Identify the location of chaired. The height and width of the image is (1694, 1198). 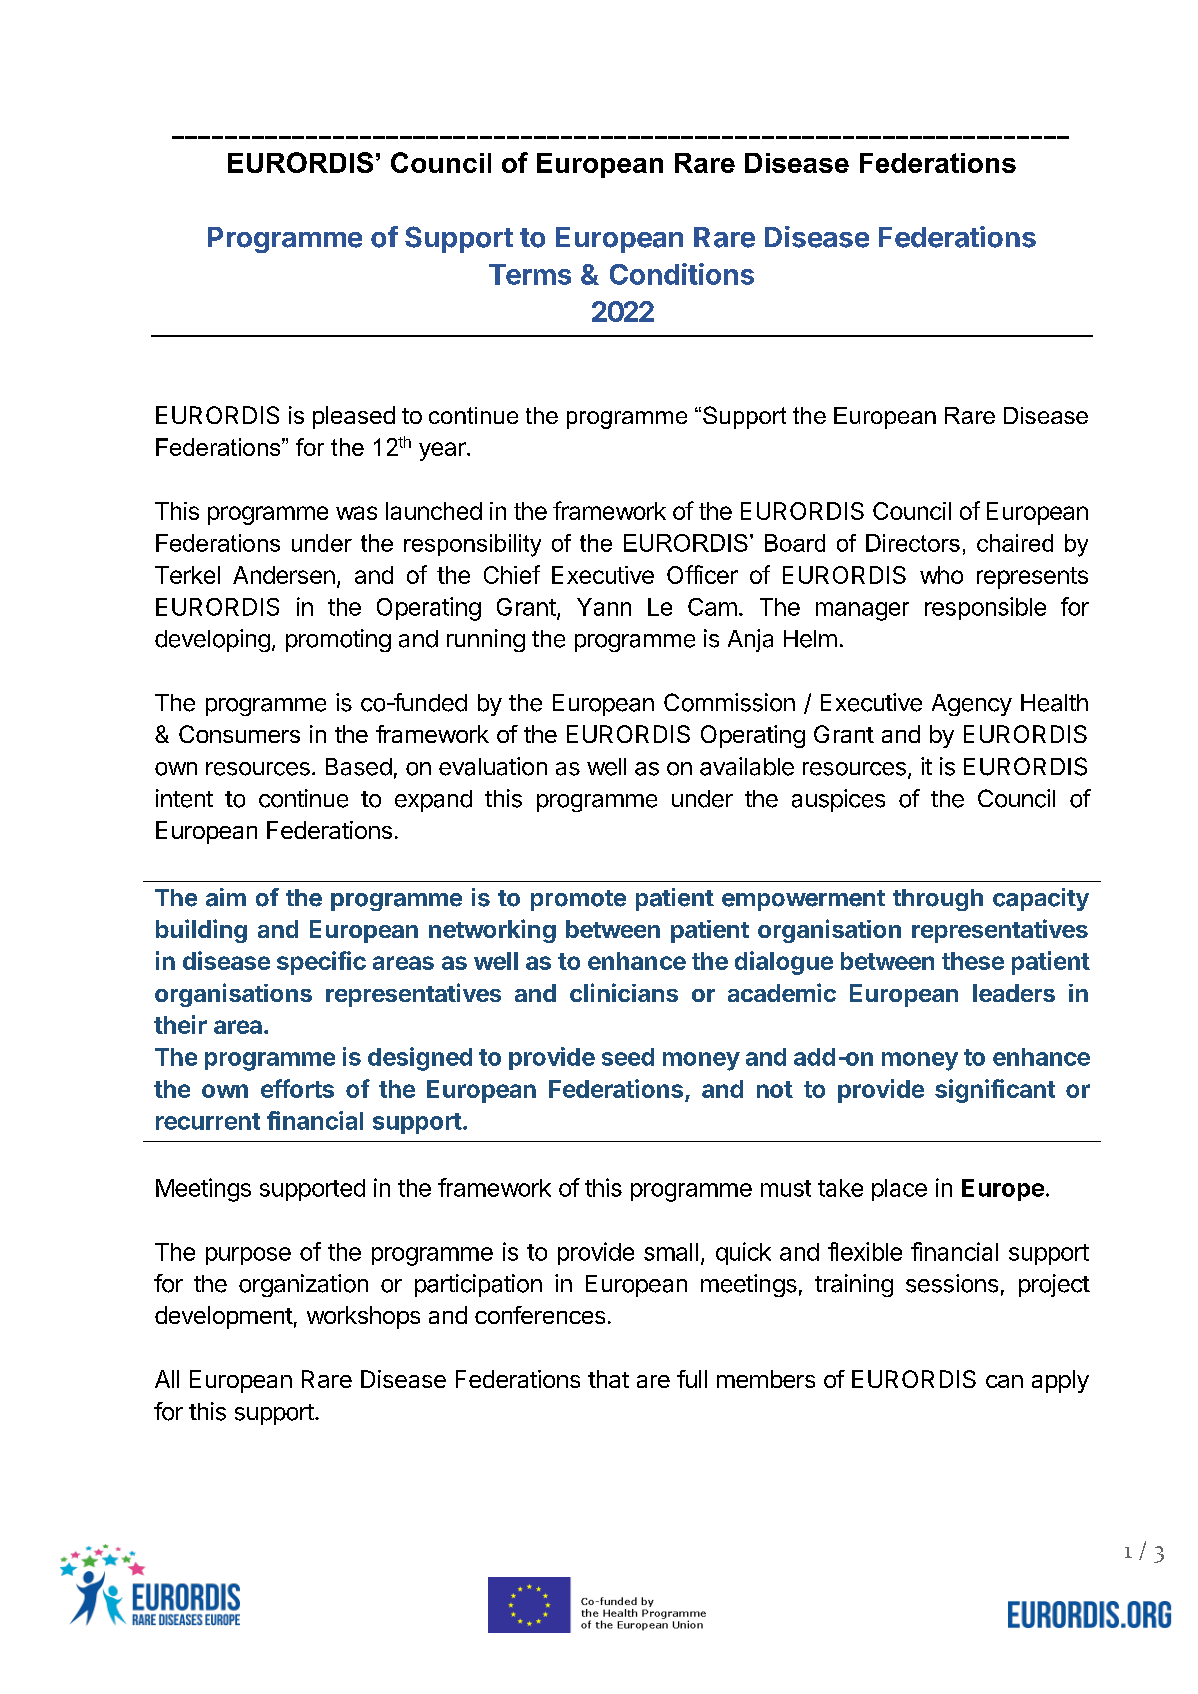
(1015, 543).
